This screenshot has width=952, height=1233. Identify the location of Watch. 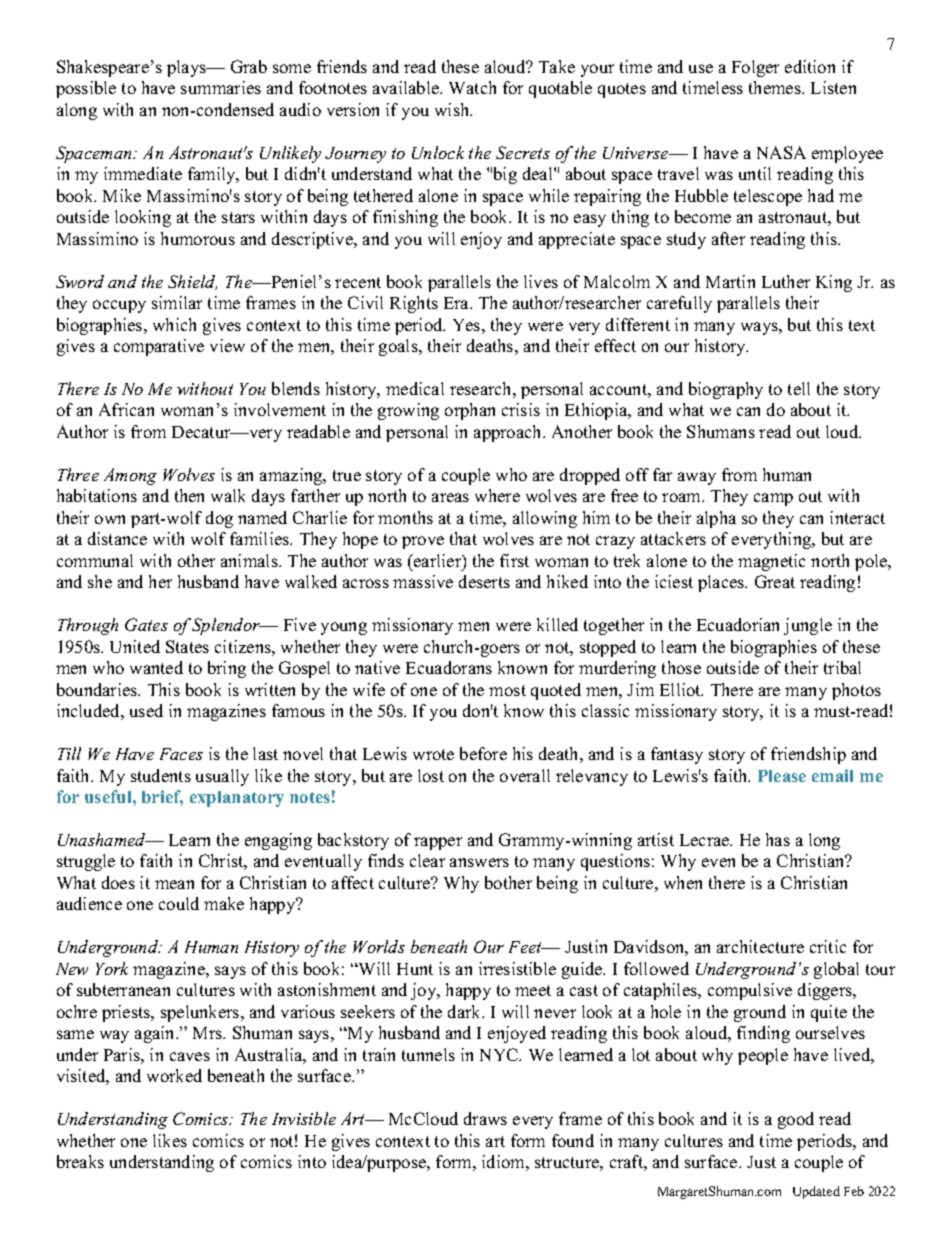
(472, 87).
